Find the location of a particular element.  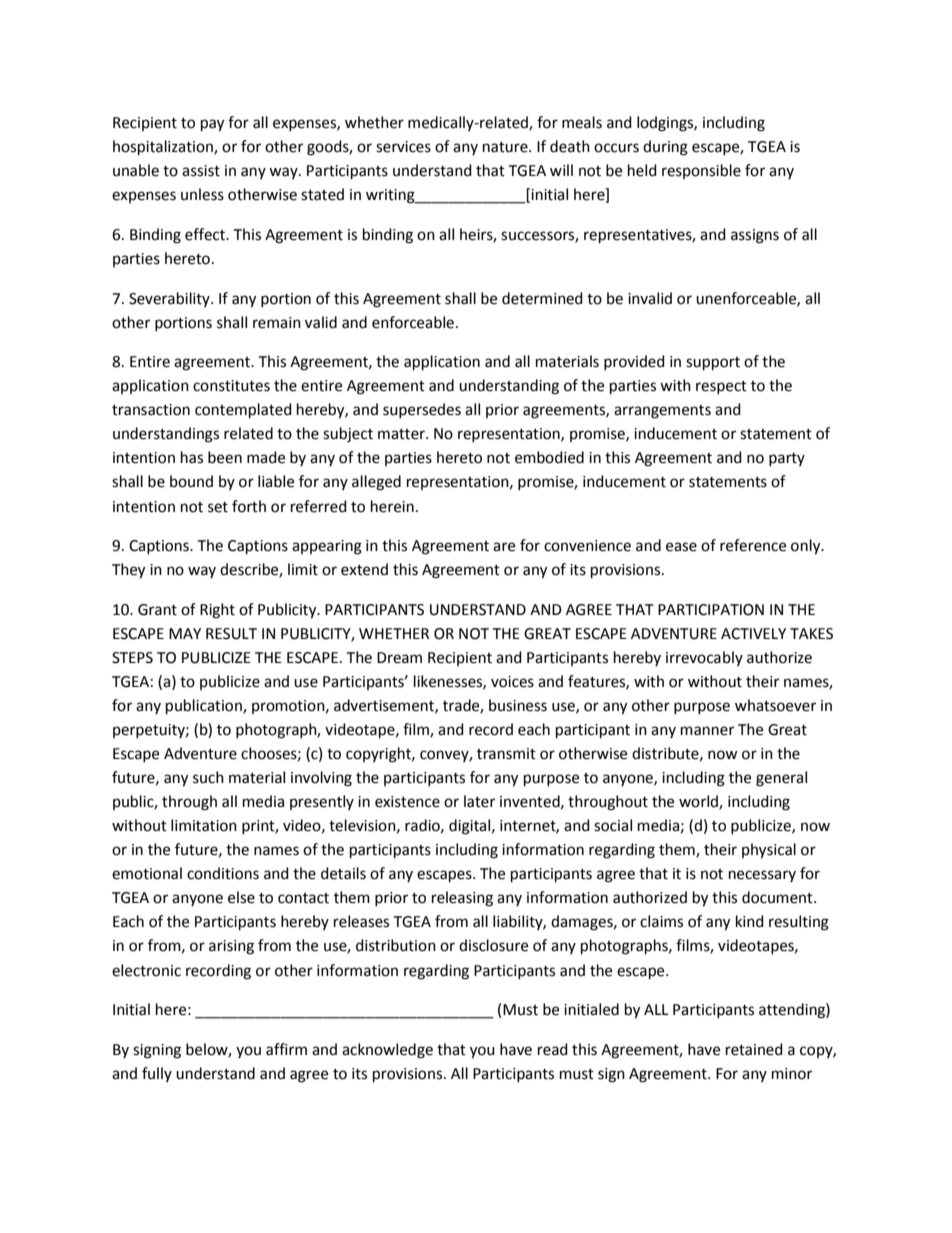

assist is located at coordinates (201, 171).
